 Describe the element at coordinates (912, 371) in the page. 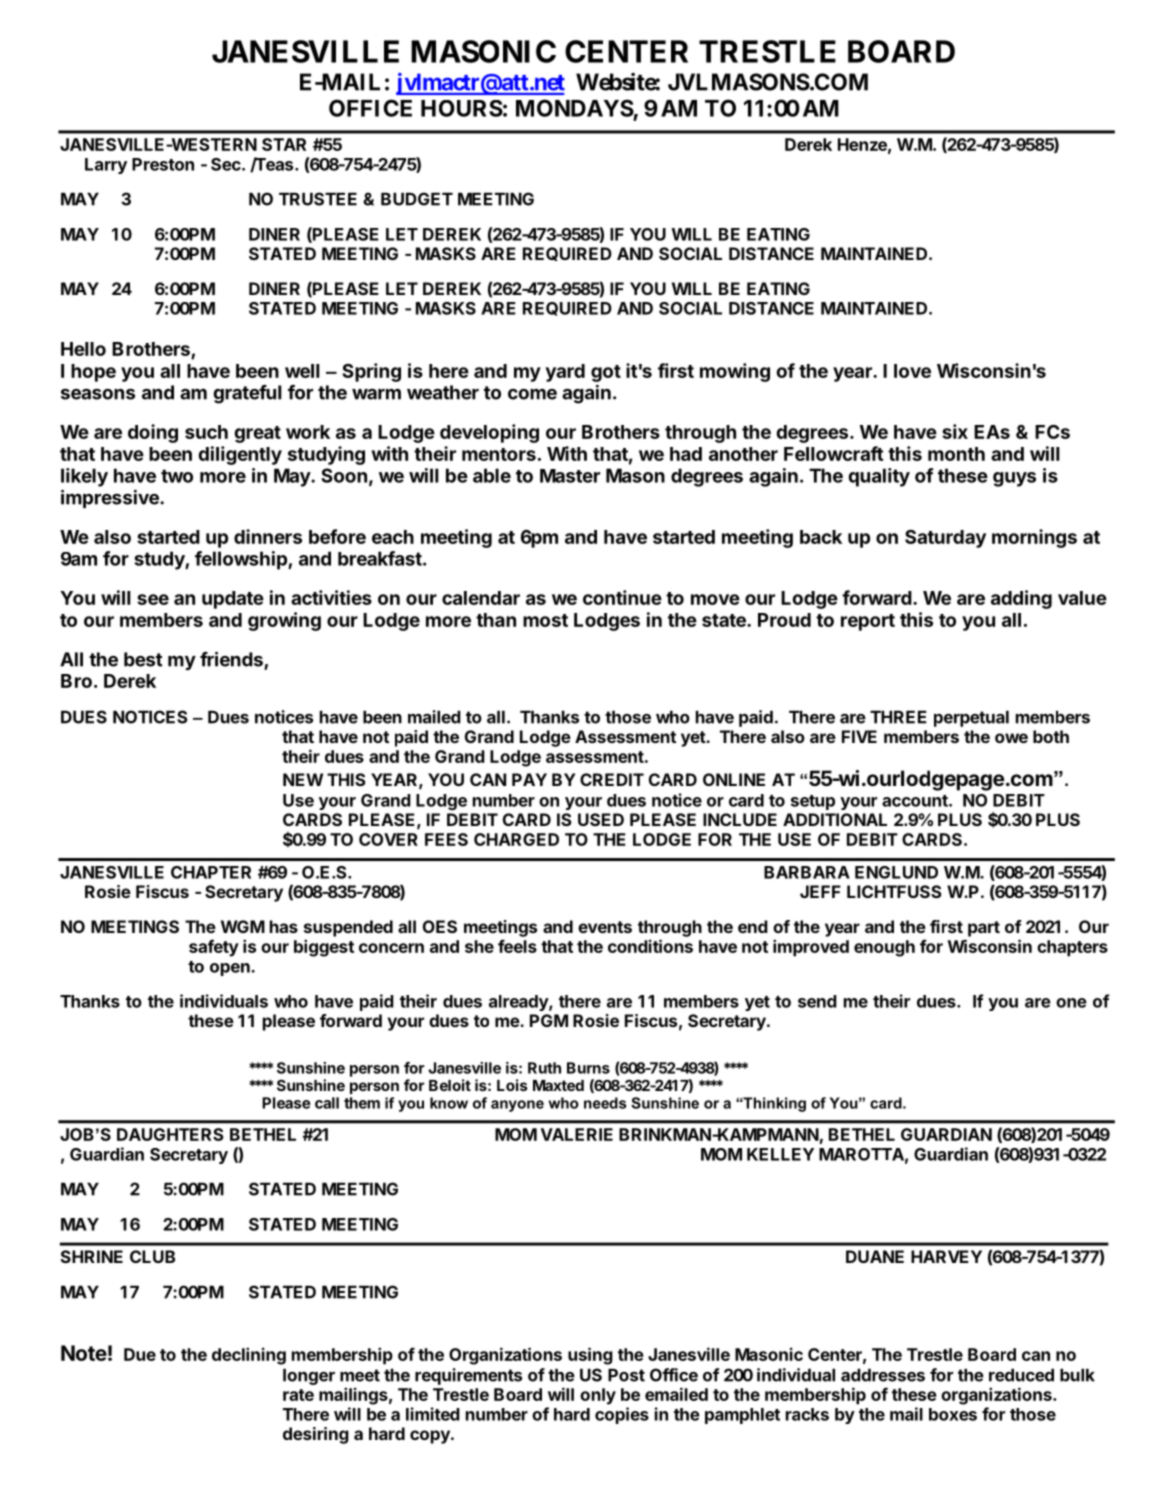

I see `love` at that location.
